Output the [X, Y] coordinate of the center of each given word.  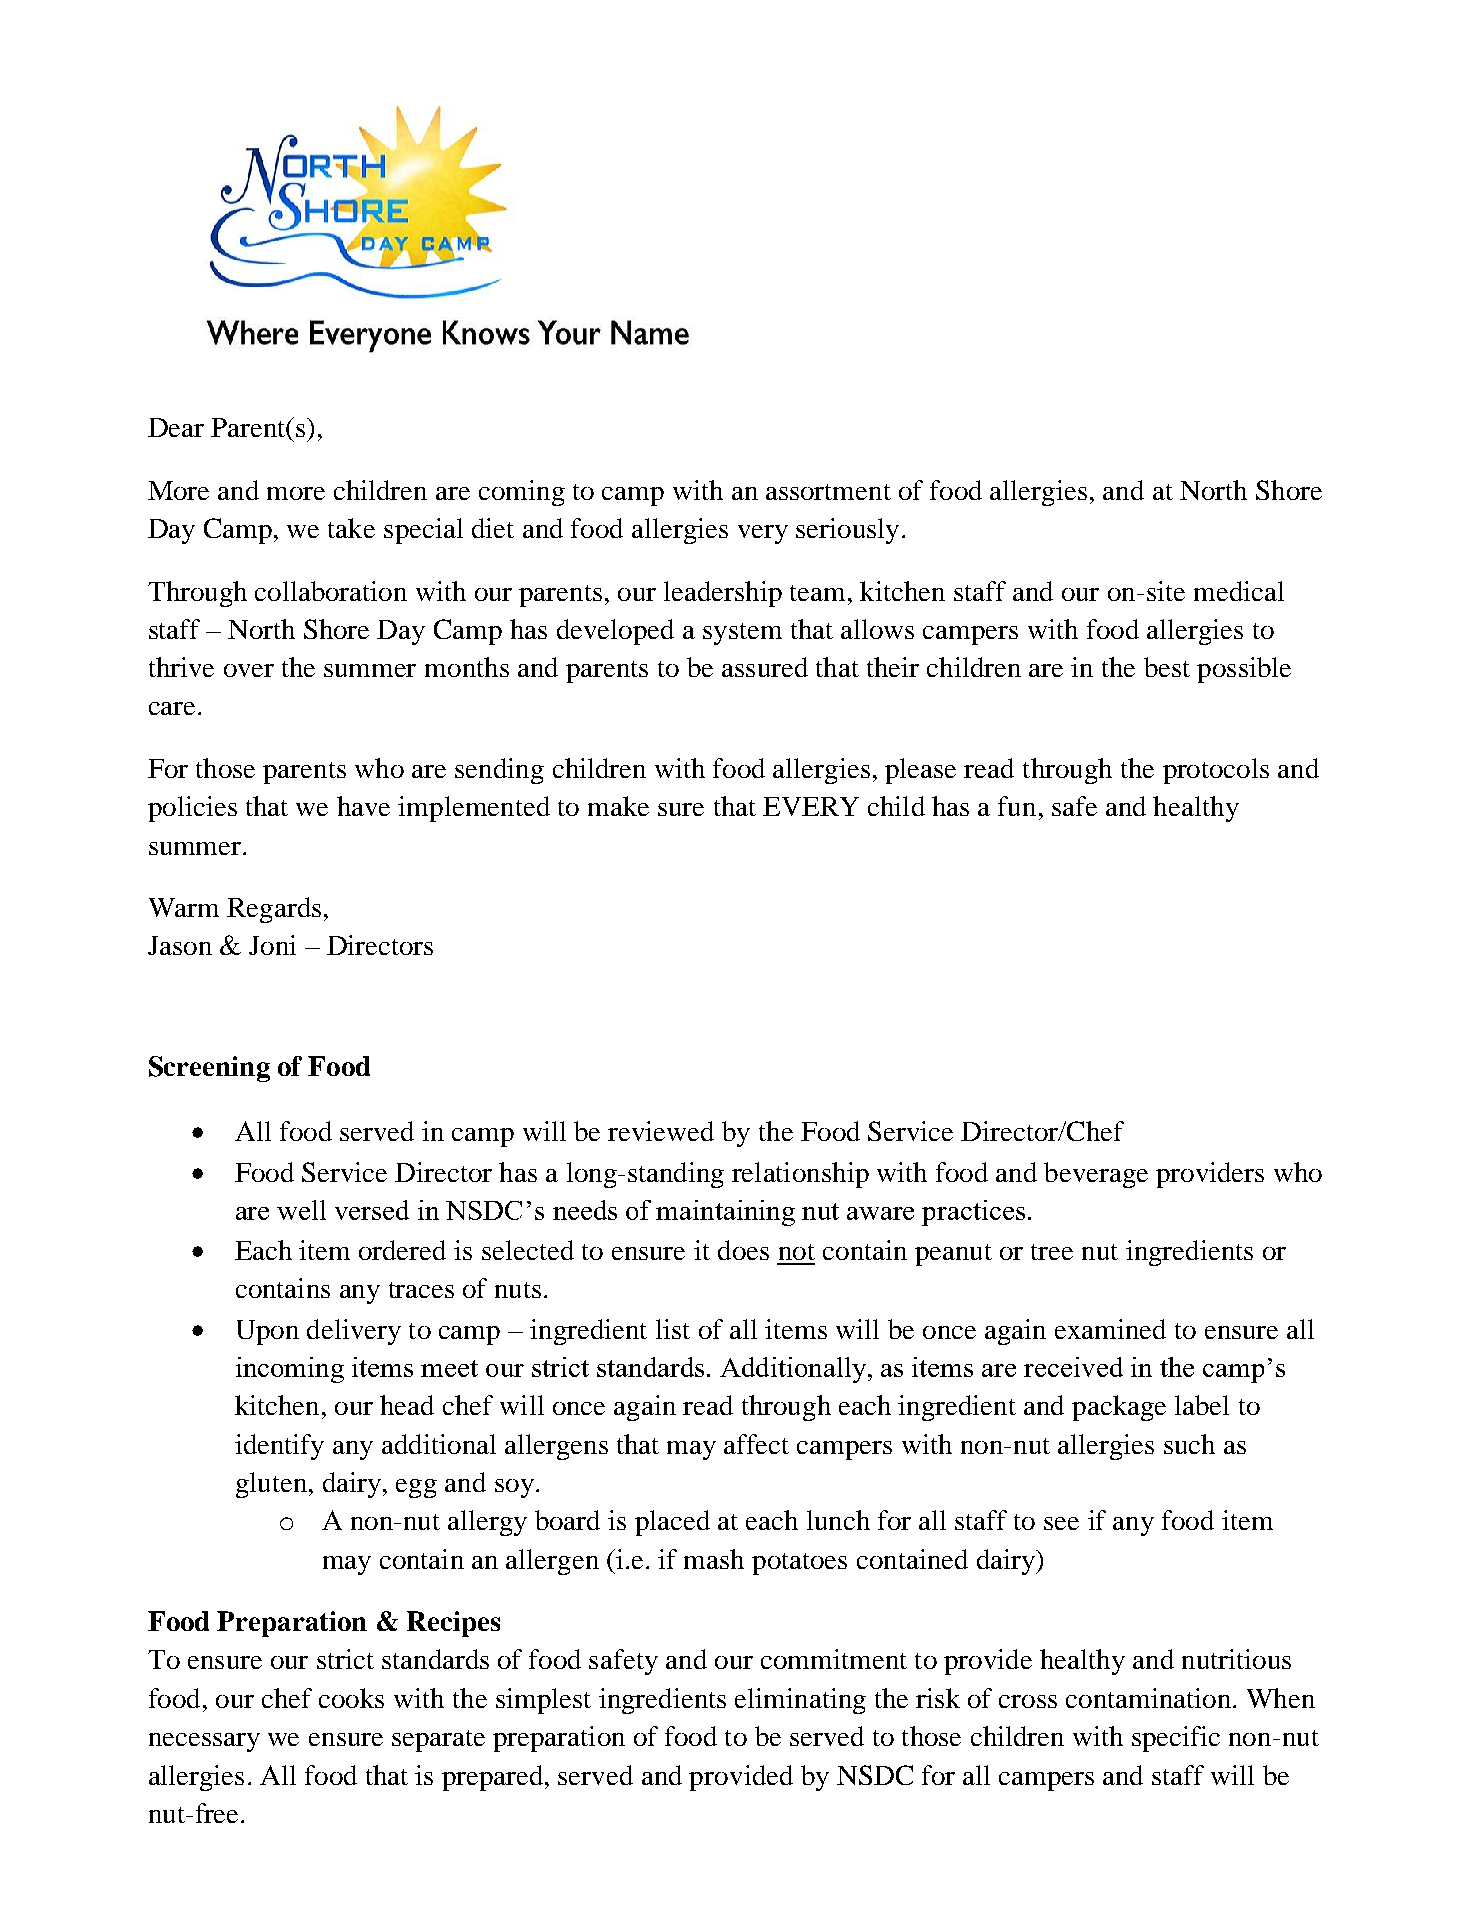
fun [1017, 806]
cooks [351, 1698]
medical [1239, 591]
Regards [274, 910]
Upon [268, 1332]
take [351, 528]
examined [1110, 1329]
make [618, 806]
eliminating [800, 1701]
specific [1176, 1739]
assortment [828, 492]
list [673, 1329]
